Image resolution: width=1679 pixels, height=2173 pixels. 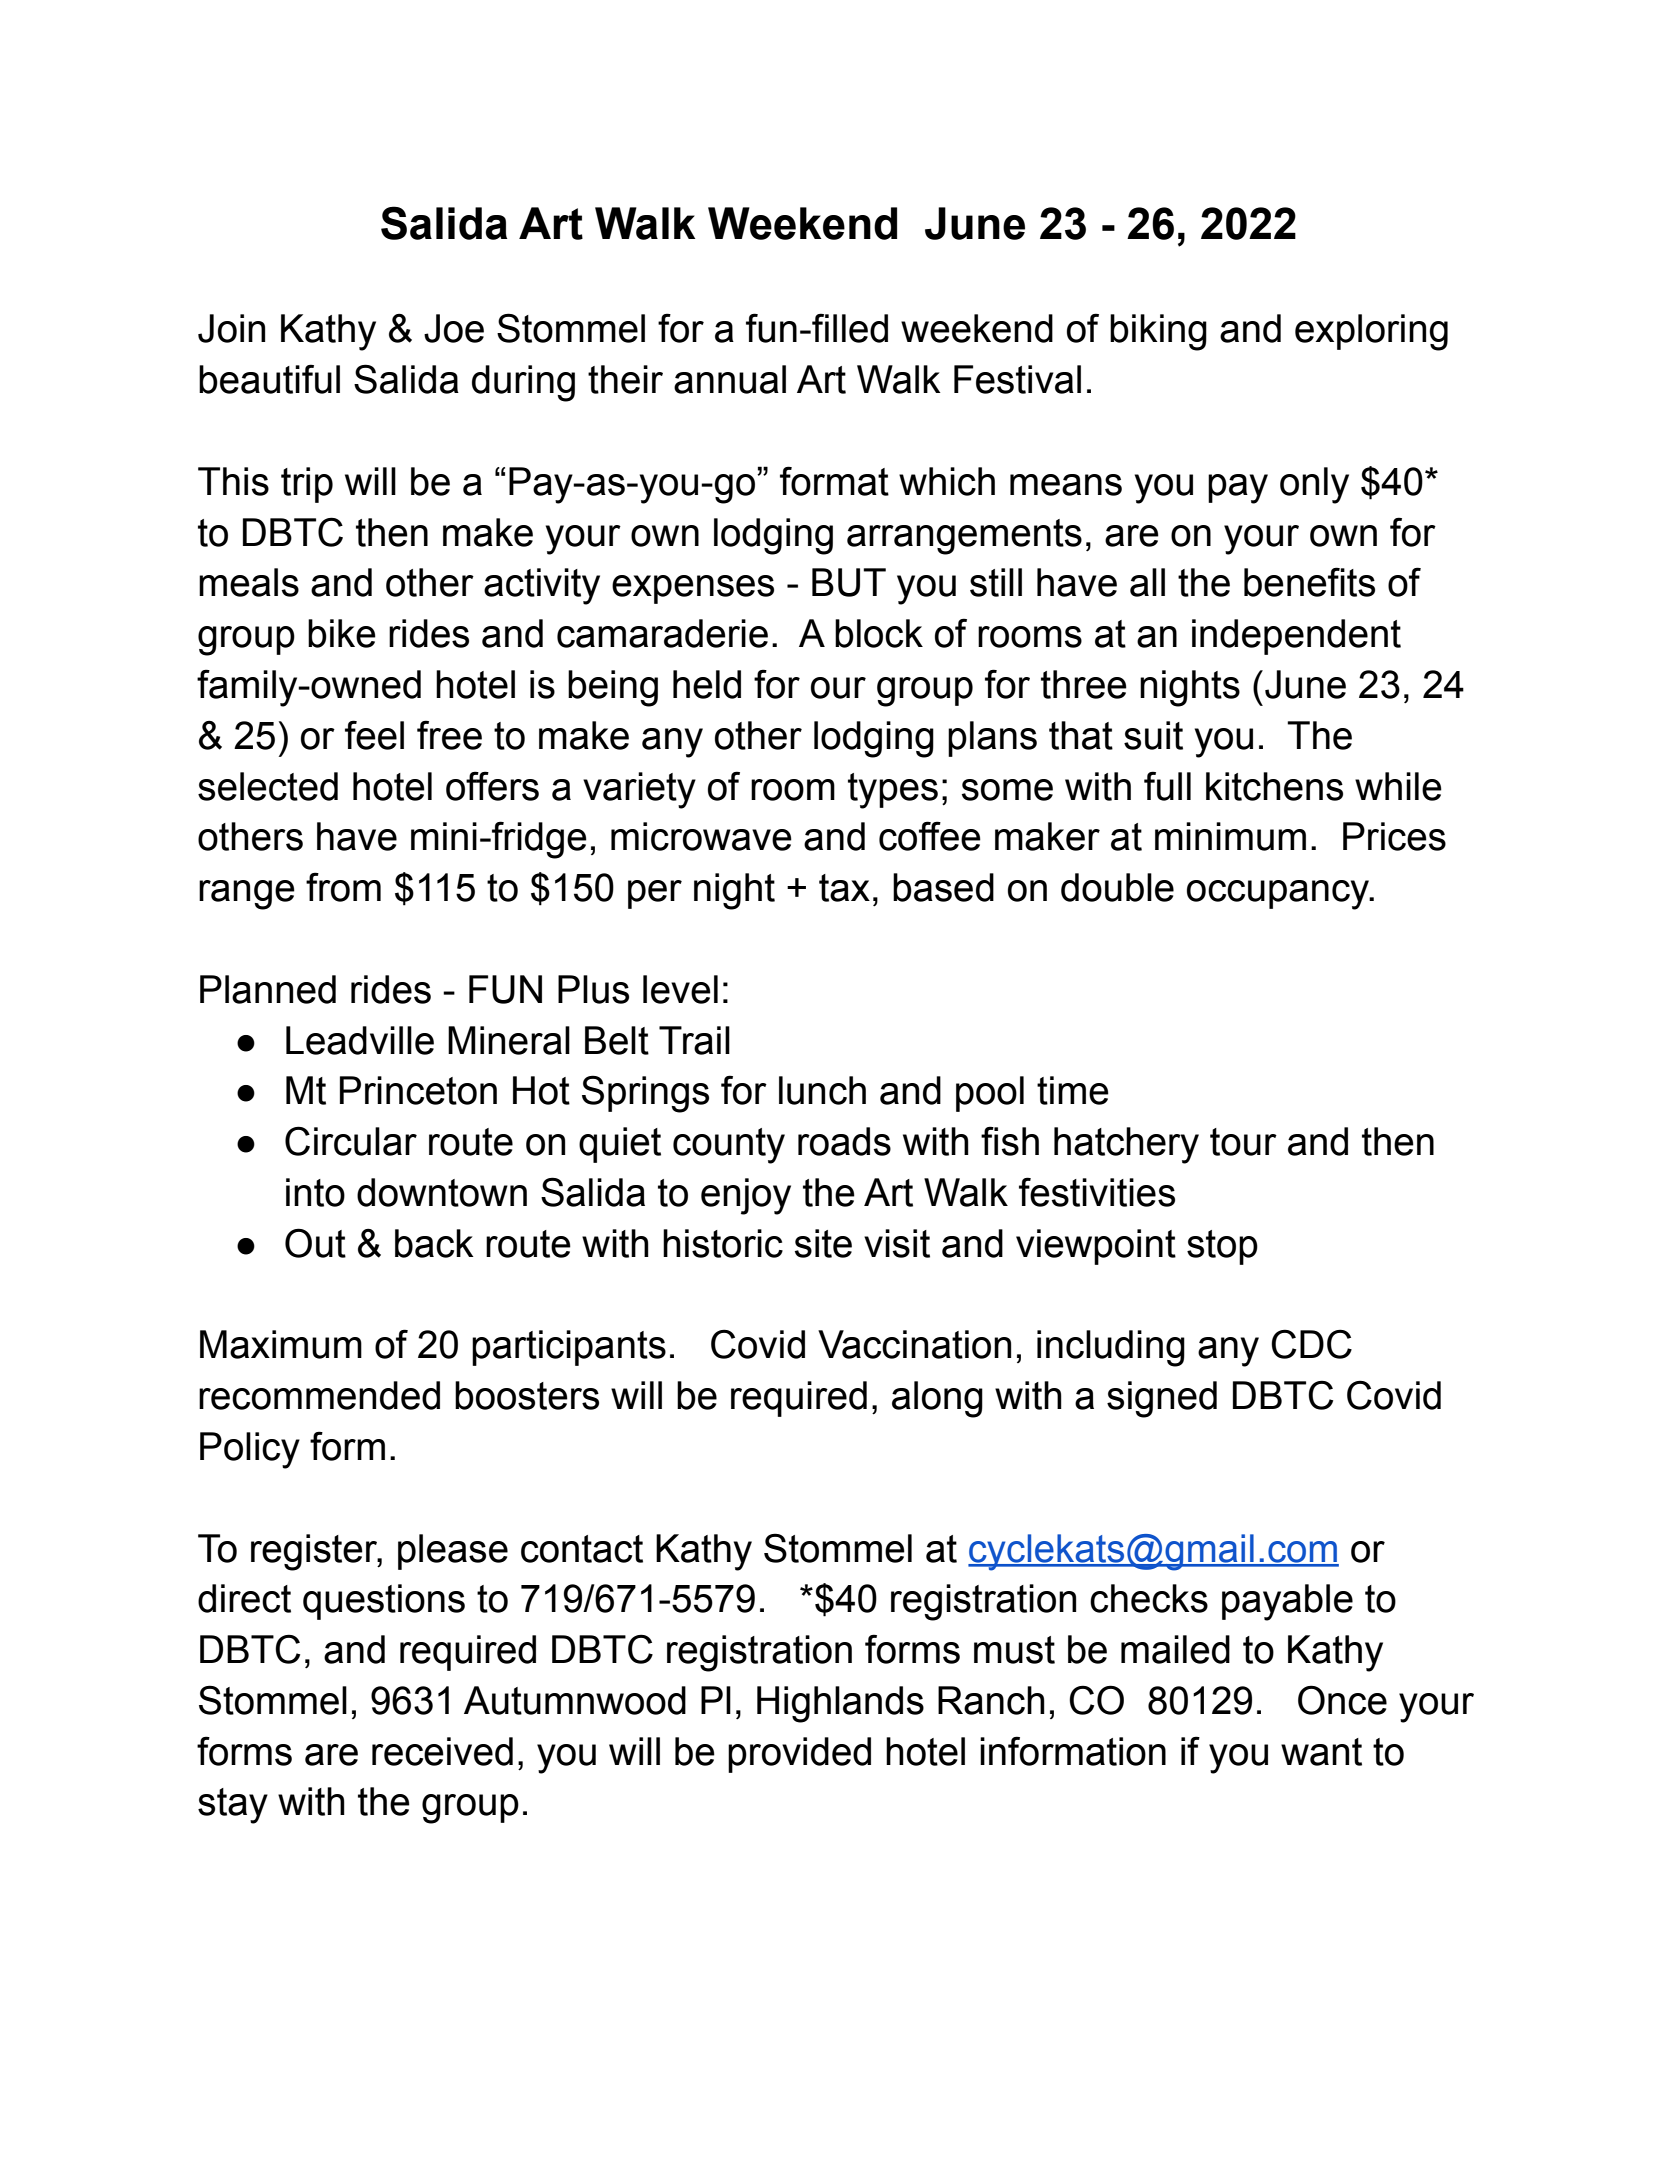 What do you see at coordinates (799, 1755) in the page?
I see `provided` at bounding box center [799, 1755].
